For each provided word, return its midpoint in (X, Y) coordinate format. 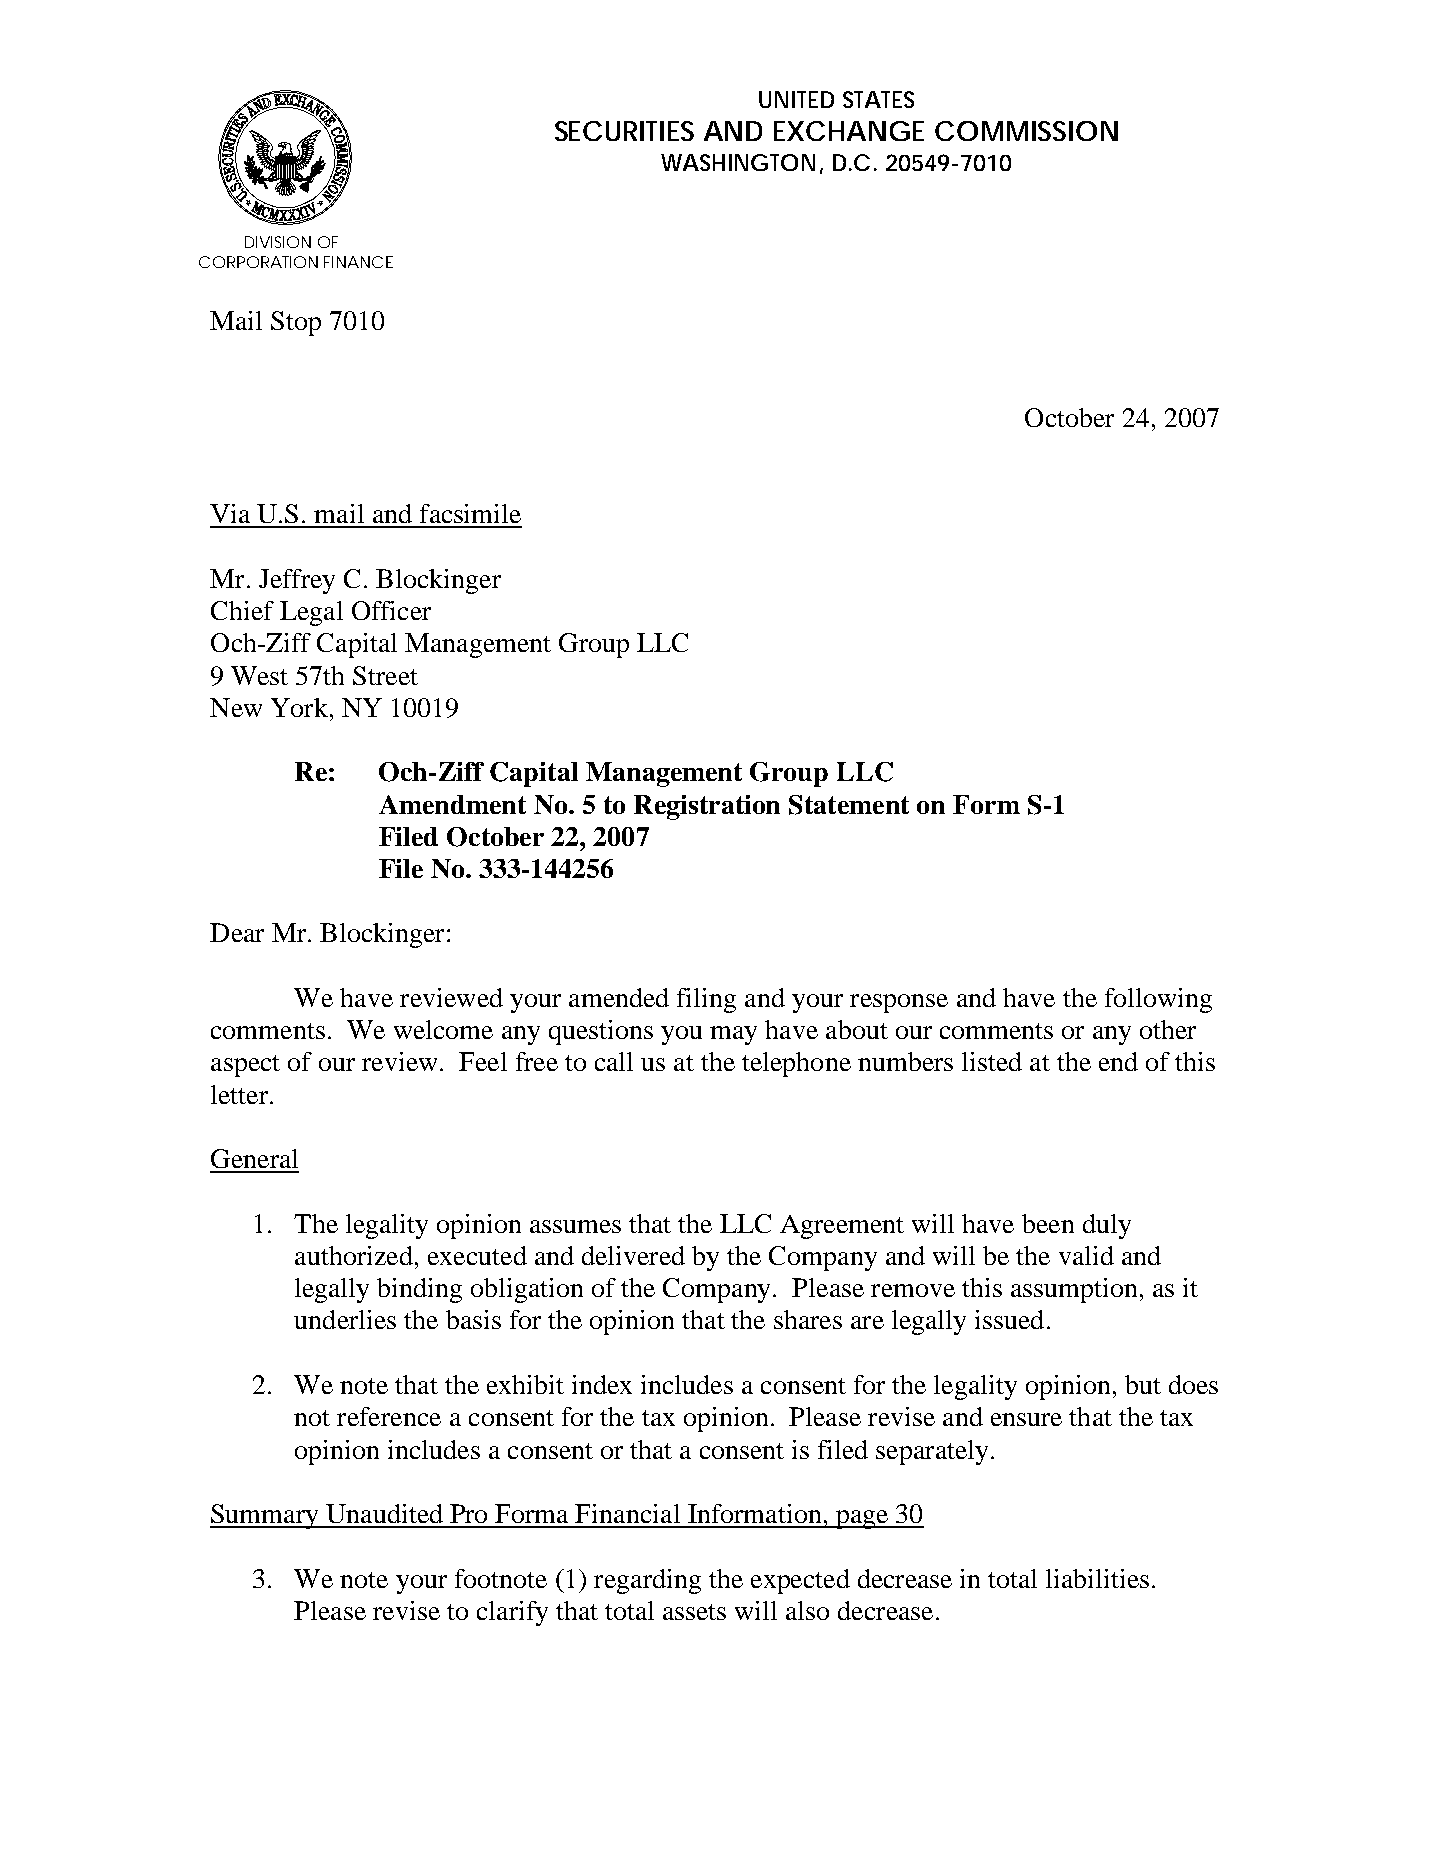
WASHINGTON (738, 162)
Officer (391, 610)
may (733, 1035)
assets (694, 1612)
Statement (849, 805)
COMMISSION (1026, 131)
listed (992, 1061)
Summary (265, 1516)
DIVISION (278, 242)
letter (241, 1094)
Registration (707, 807)
